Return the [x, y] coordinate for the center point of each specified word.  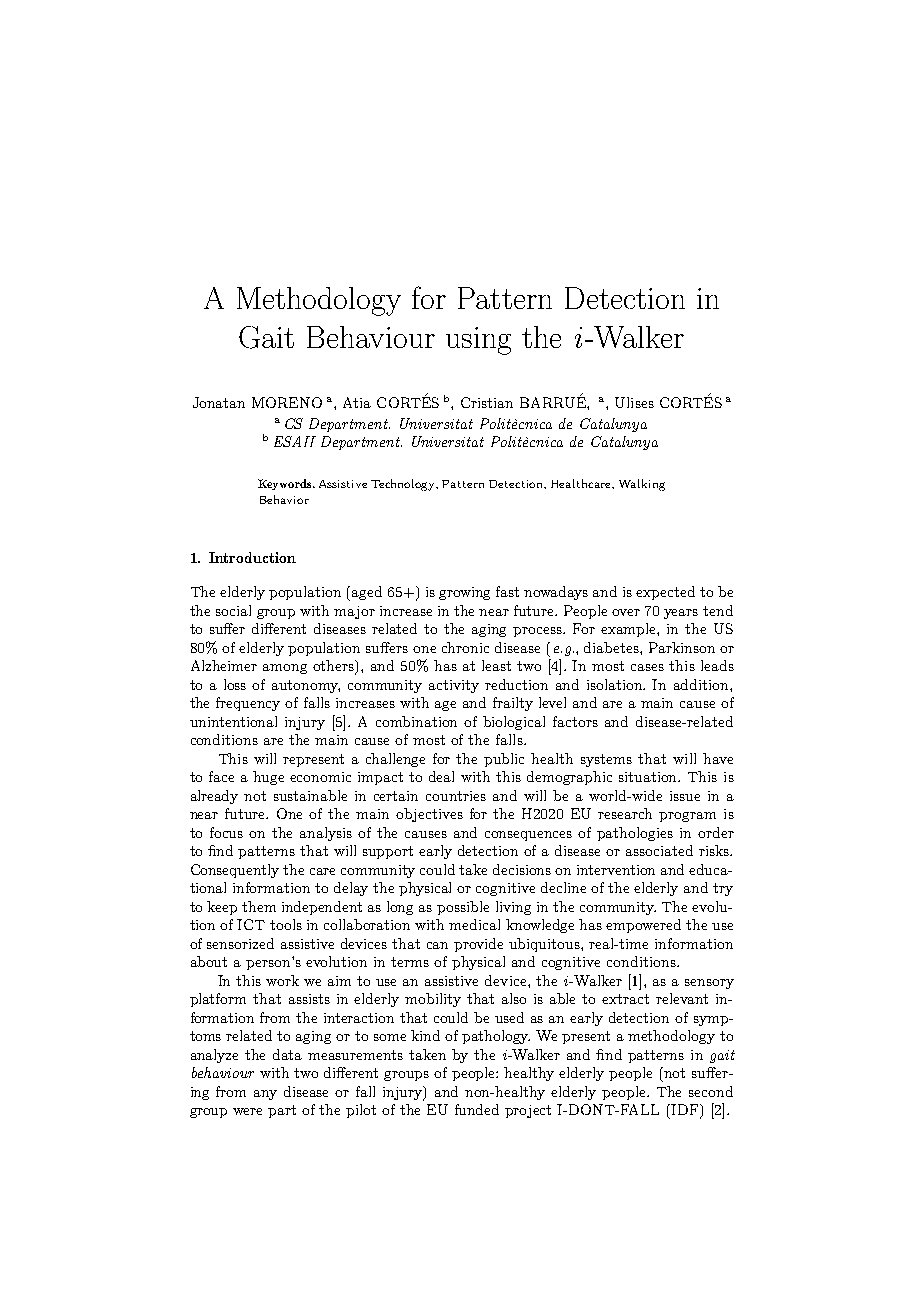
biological [514, 723]
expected [665, 593]
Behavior [284, 499]
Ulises [634, 402]
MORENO [287, 402]
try [723, 889]
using [478, 341]
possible [463, 908]
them [259, 906]
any [265, 1095]
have [718, 758]
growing [464, 593]
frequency [248, 704]
